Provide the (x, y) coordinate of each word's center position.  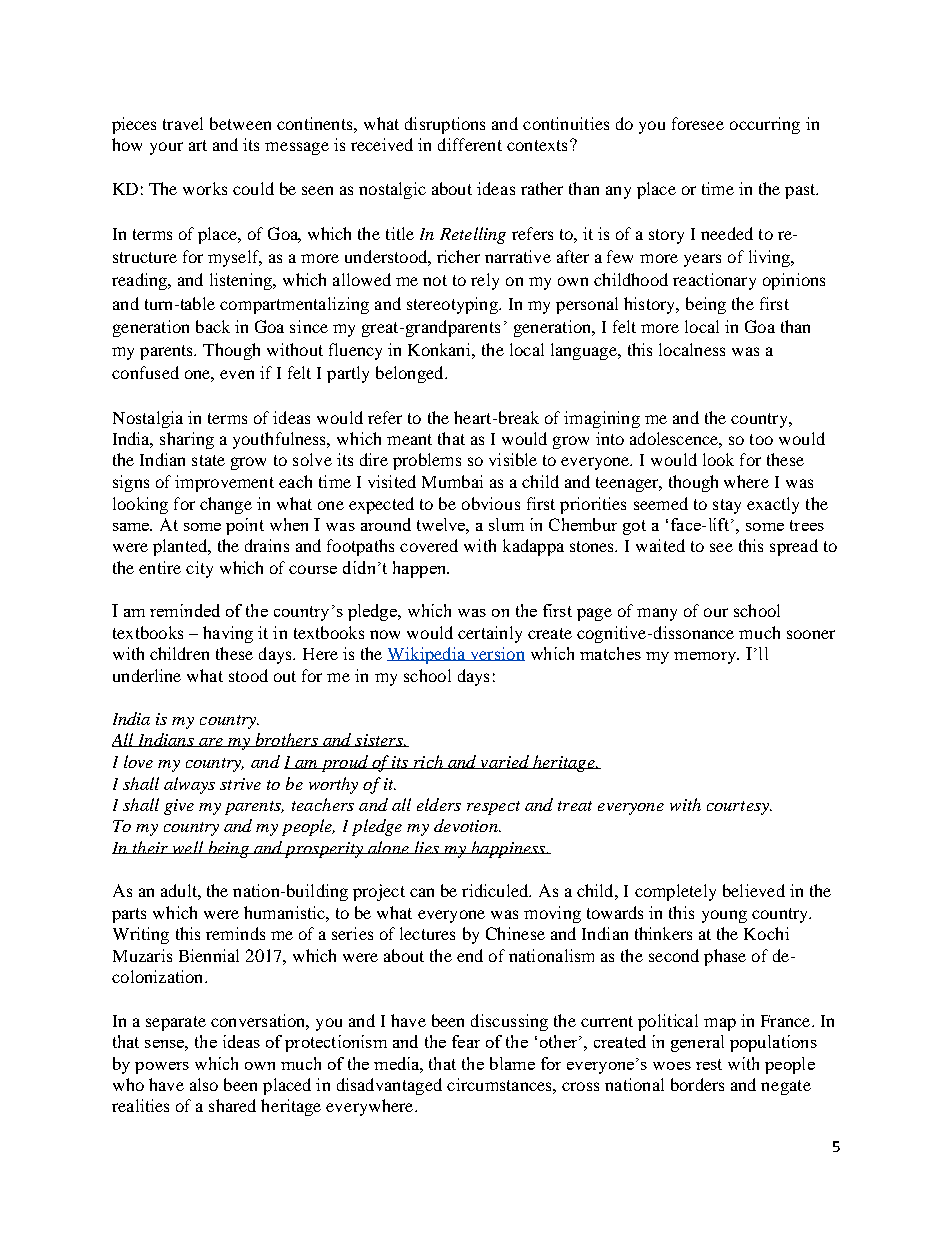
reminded (185, 610)
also (204, 1084)
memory (706, 658)
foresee (698, 123)
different (470, 144)
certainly (490, 634)
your (166, 148)
